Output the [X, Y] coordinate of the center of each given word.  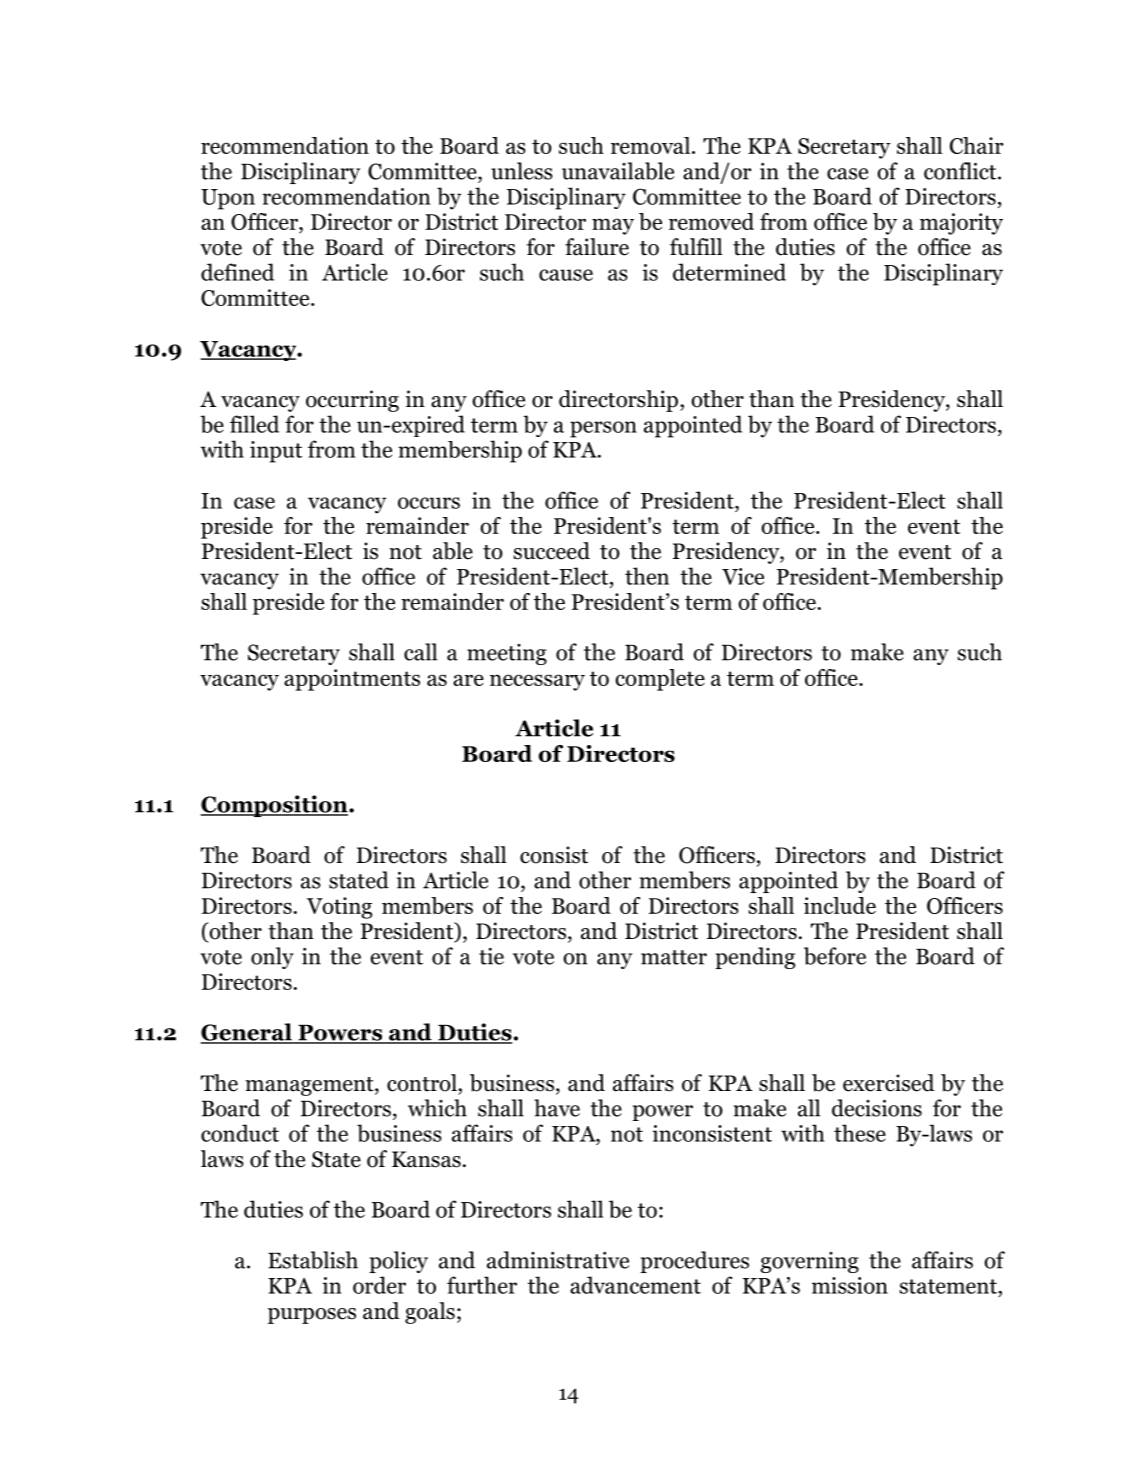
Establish [313, 1260]
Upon [228, 199]
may [613, 226]
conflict [961, 171]
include [840, 905]
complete [660, 680]
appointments [352, 680]
